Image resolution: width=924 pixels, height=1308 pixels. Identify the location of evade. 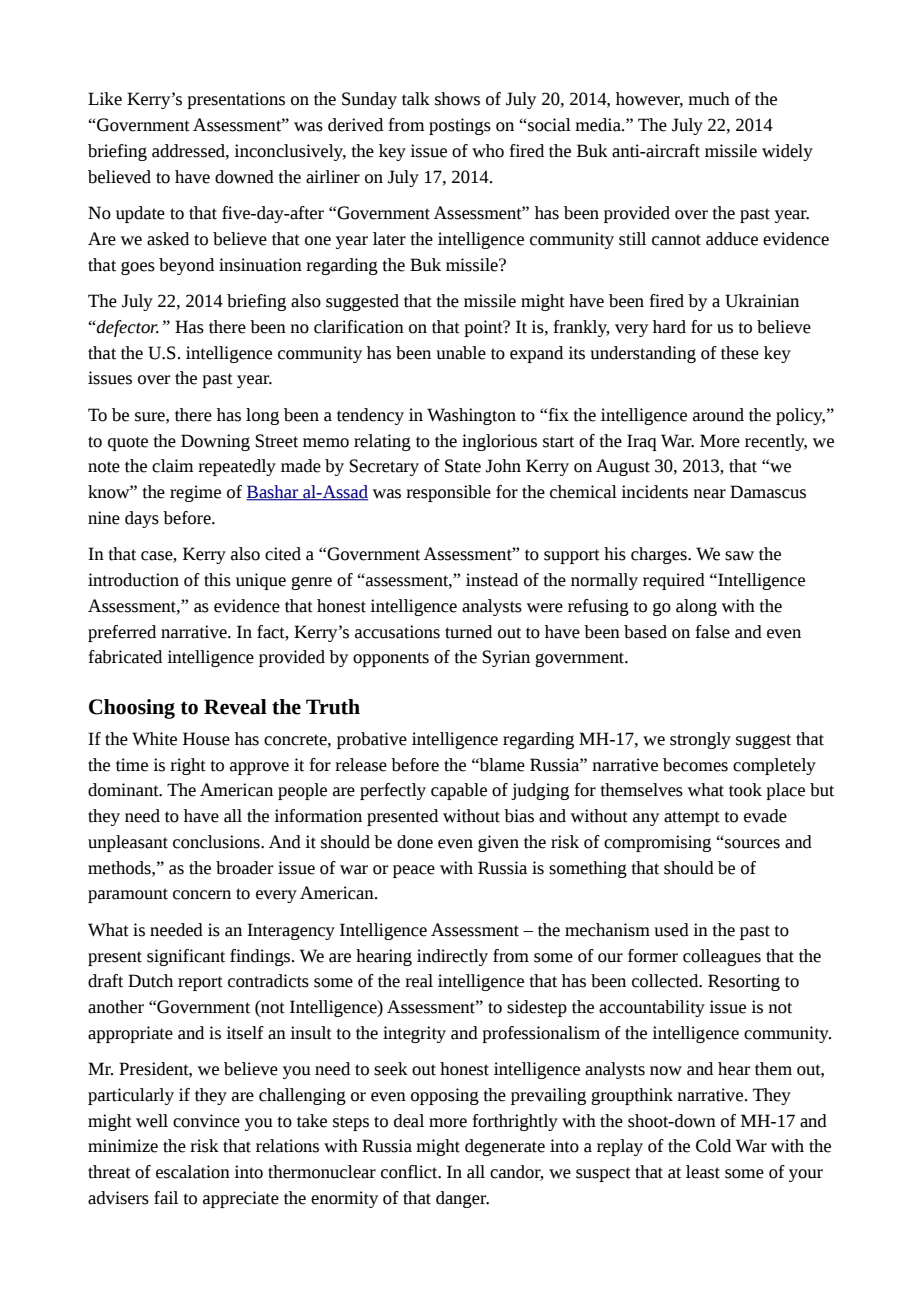
(765, 816).
